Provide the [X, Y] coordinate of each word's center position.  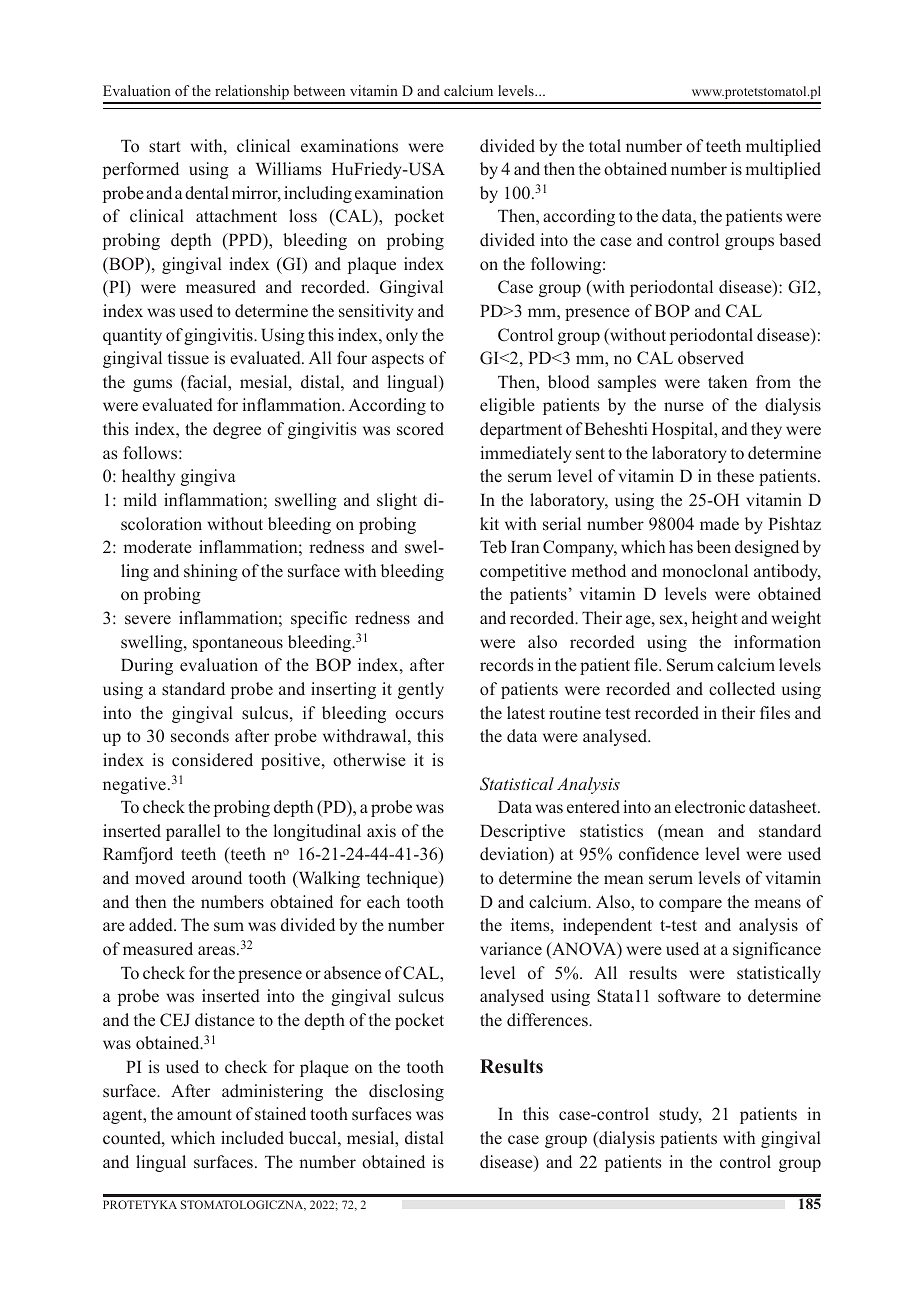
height [715, 619]
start [165, 147]
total [605, 145]
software [689, 995]
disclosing [406, 1092]
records [507, 665]
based [800, 240]
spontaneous [238, 644]
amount [204, 1114]
